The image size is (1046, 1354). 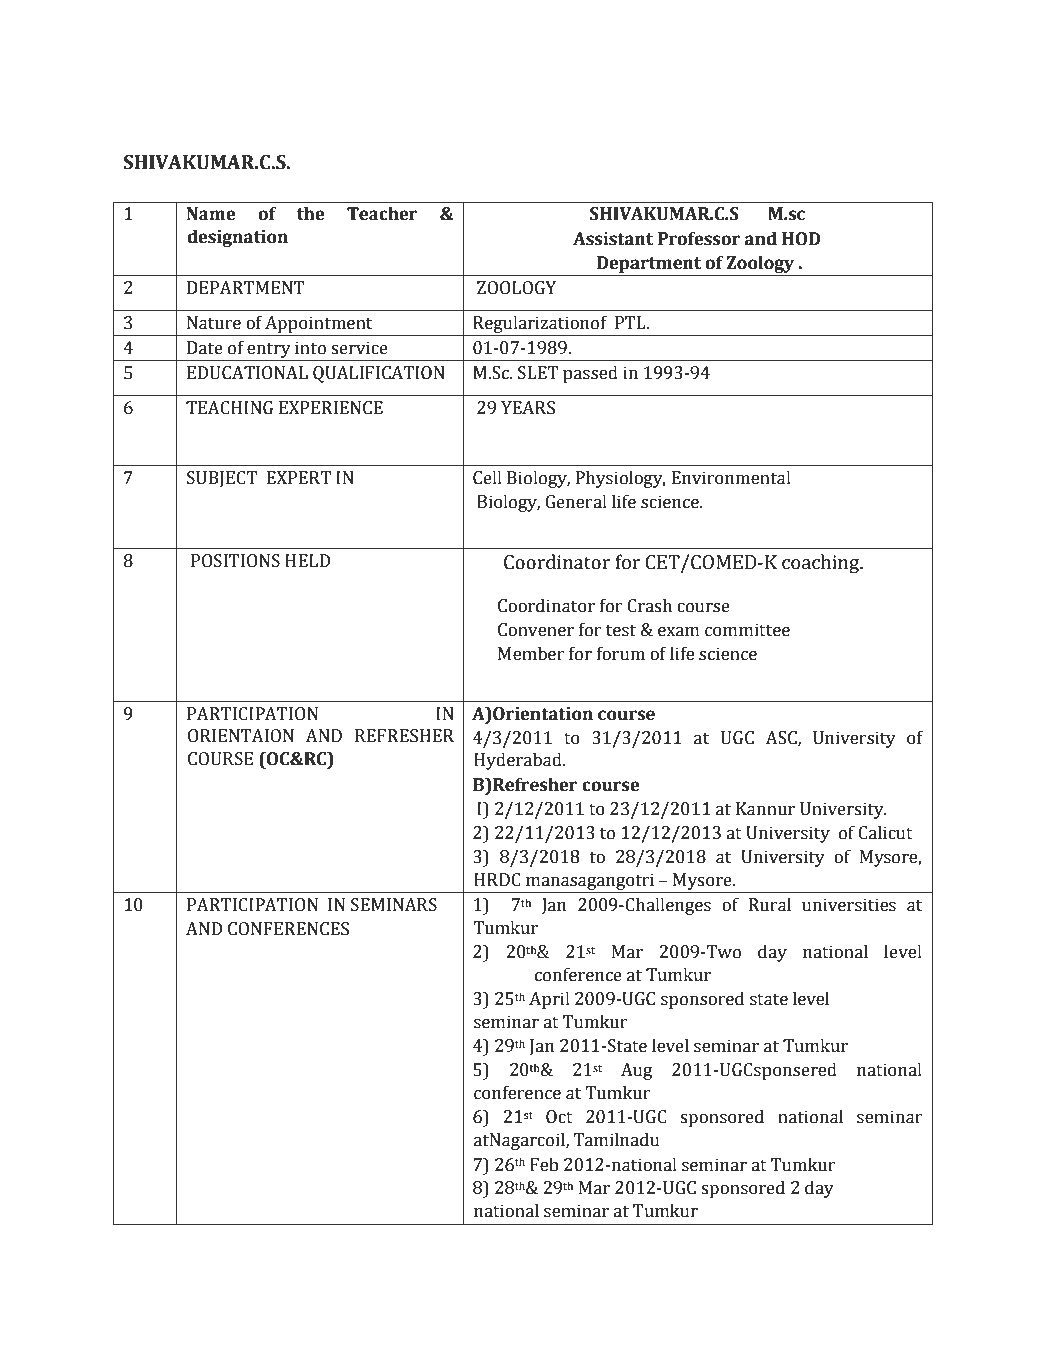 I want to click on YEARS, so click(x=528, y=408).
